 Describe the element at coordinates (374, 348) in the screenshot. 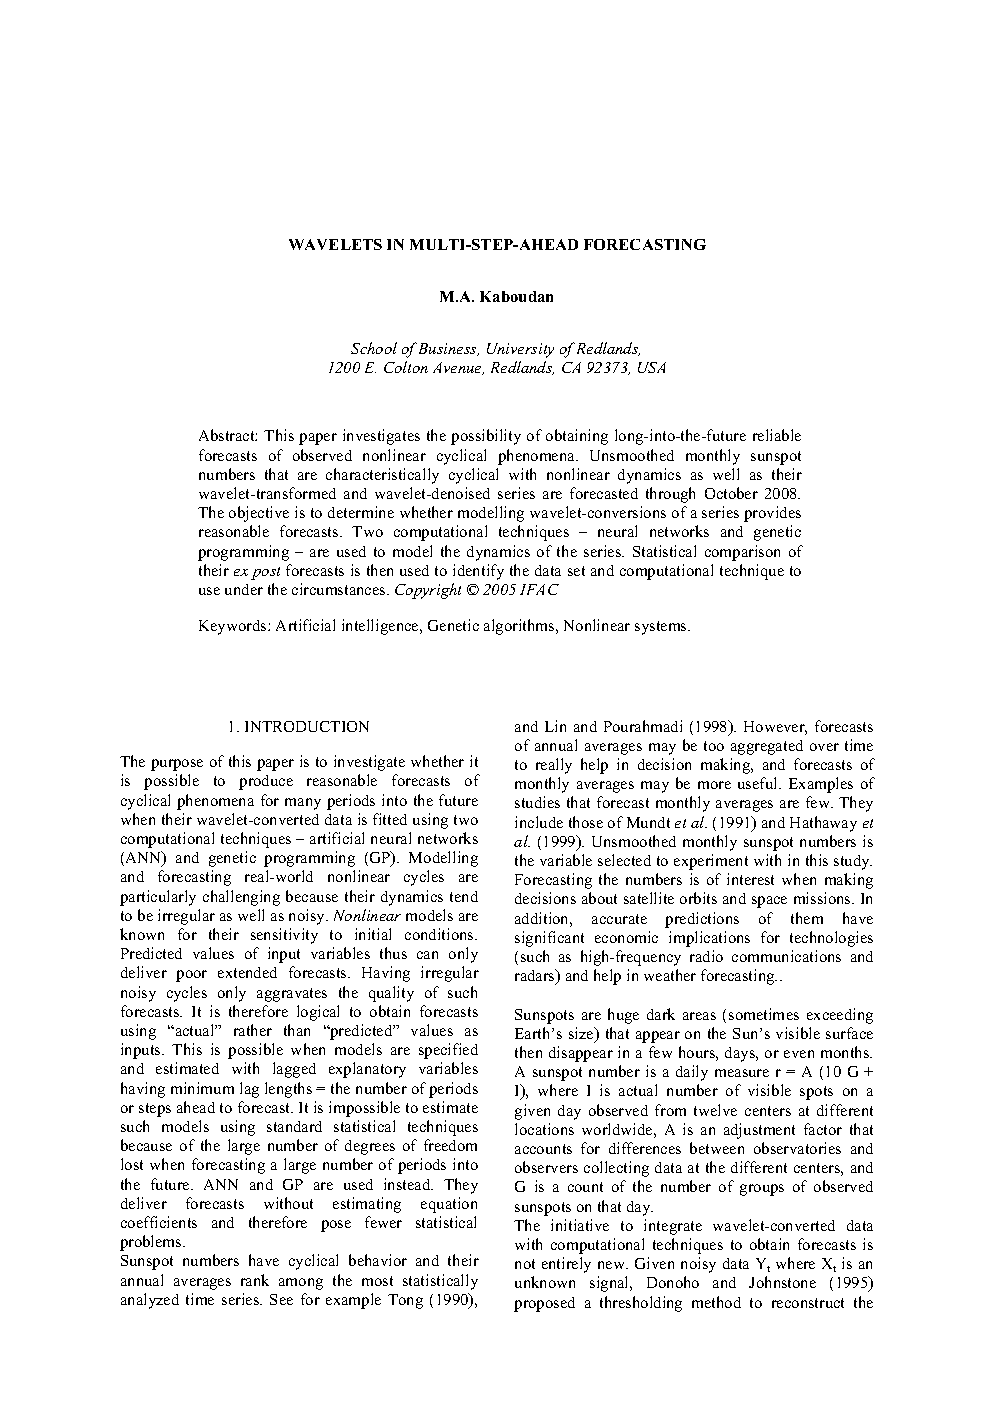

I see `School` at that location.
